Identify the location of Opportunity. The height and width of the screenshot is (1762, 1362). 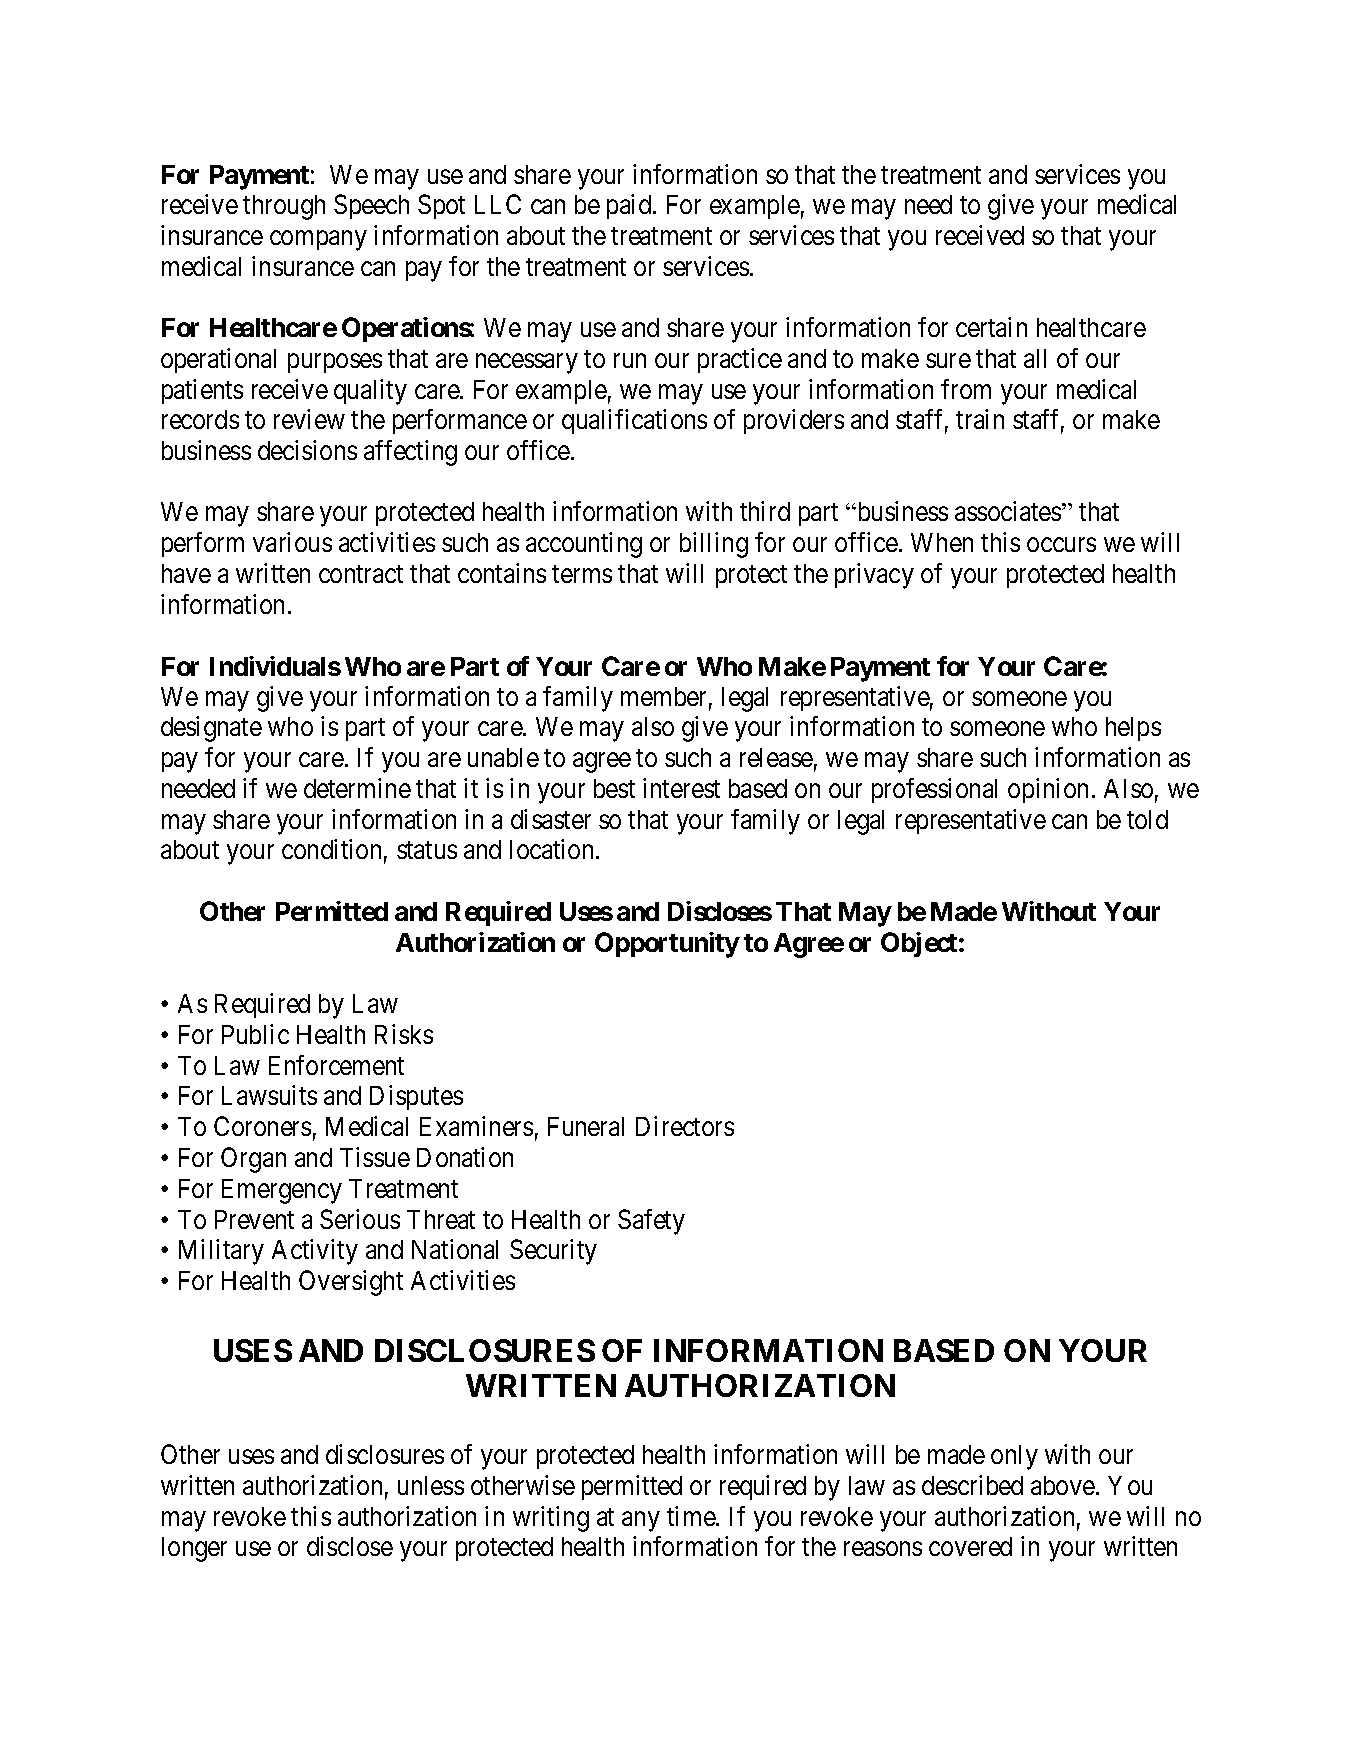
(667, 945).
